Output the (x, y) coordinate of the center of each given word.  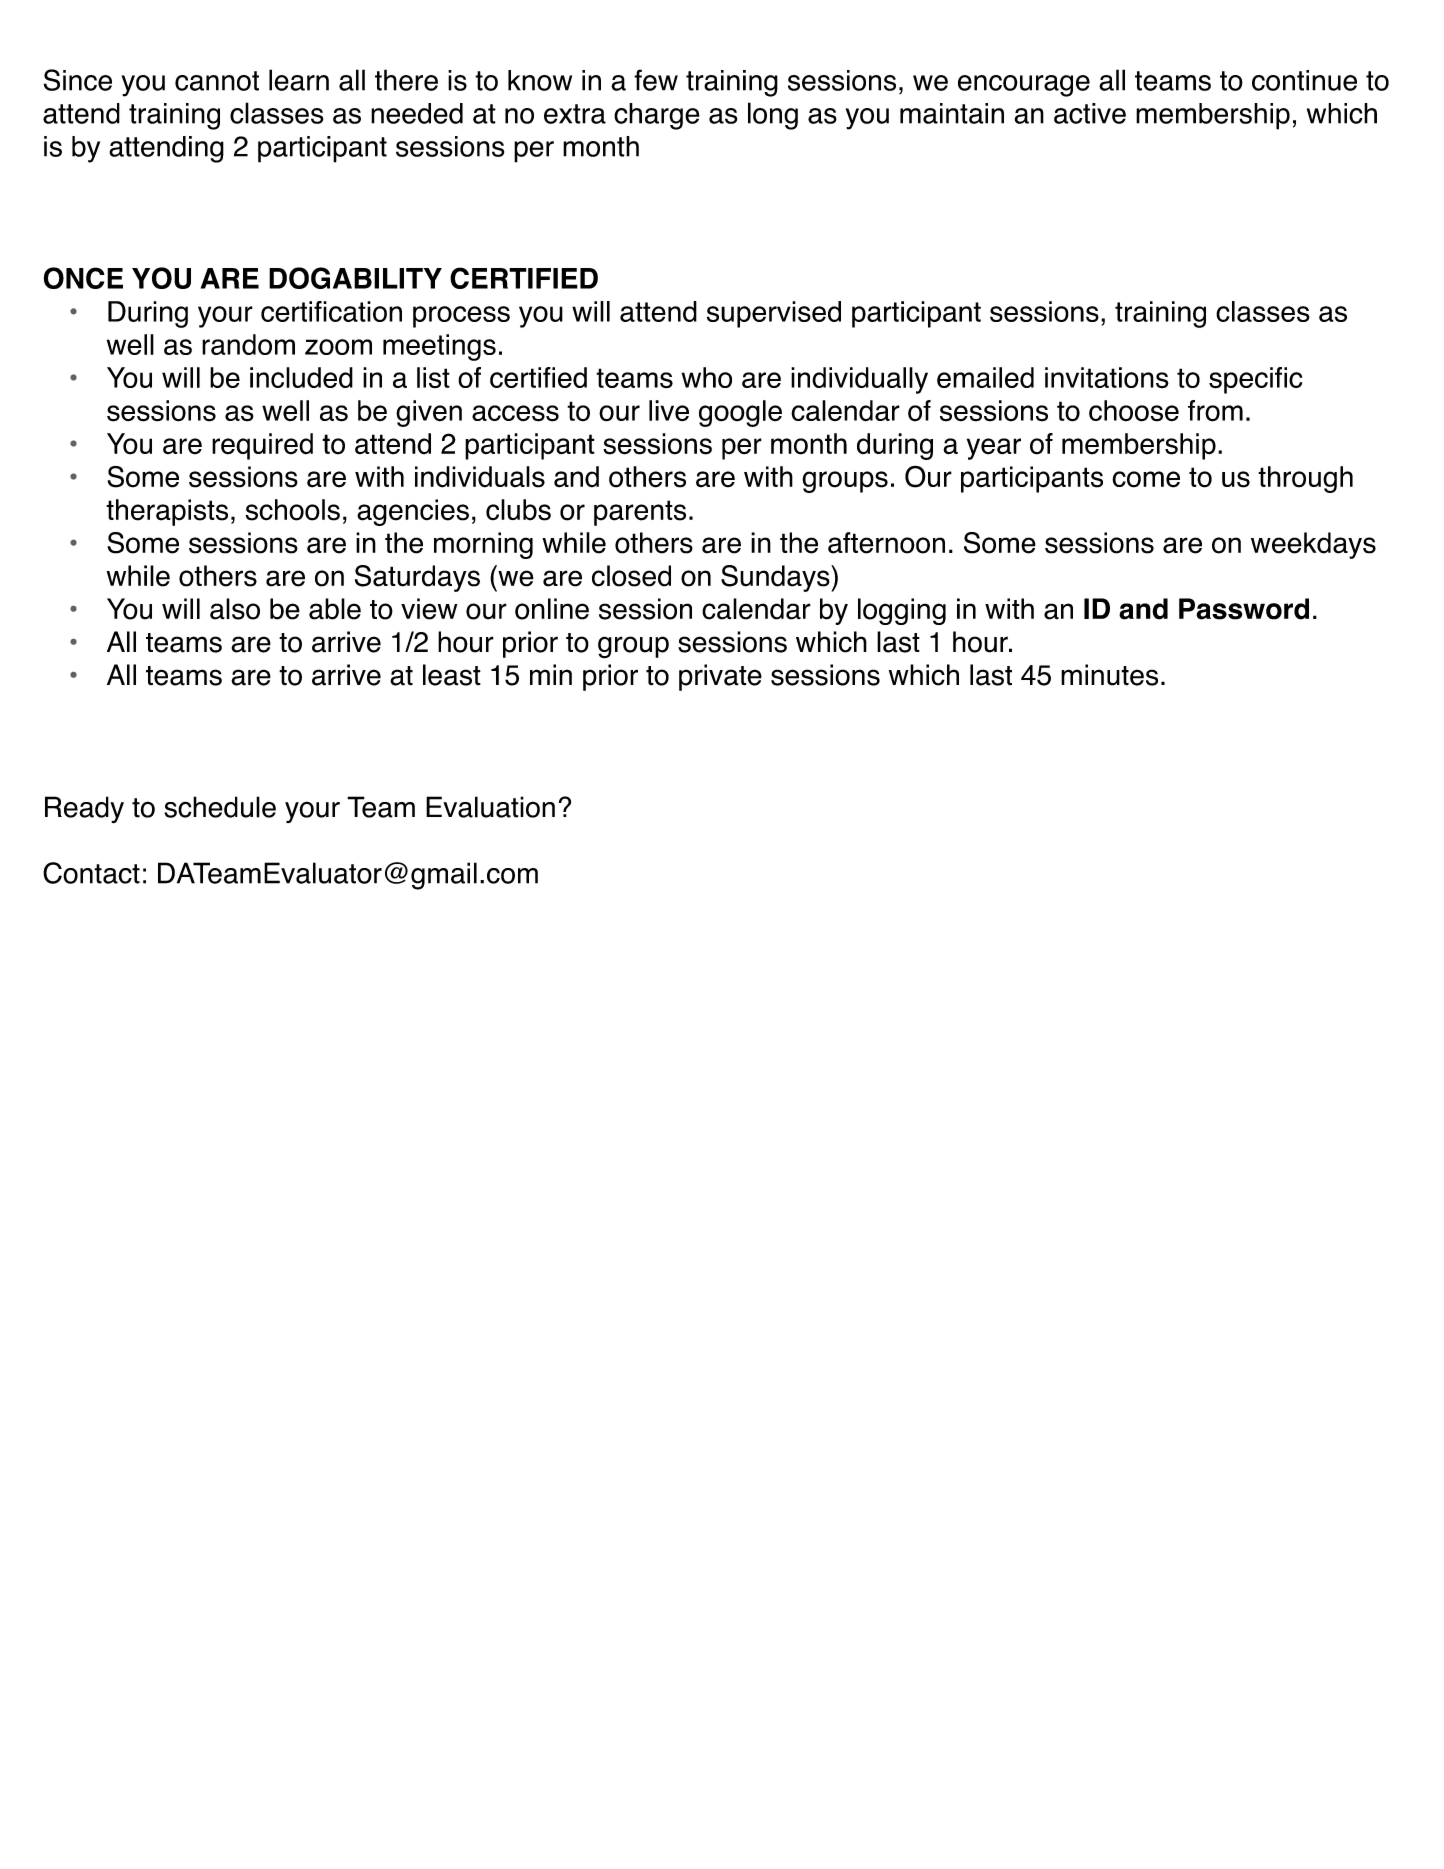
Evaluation (490, 807)
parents (640, 513)
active (1090, 113)
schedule (220, 807)
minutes (1109, 675)
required (262, 446)
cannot (217, 81)
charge (657, 116)
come (1146, 479)
